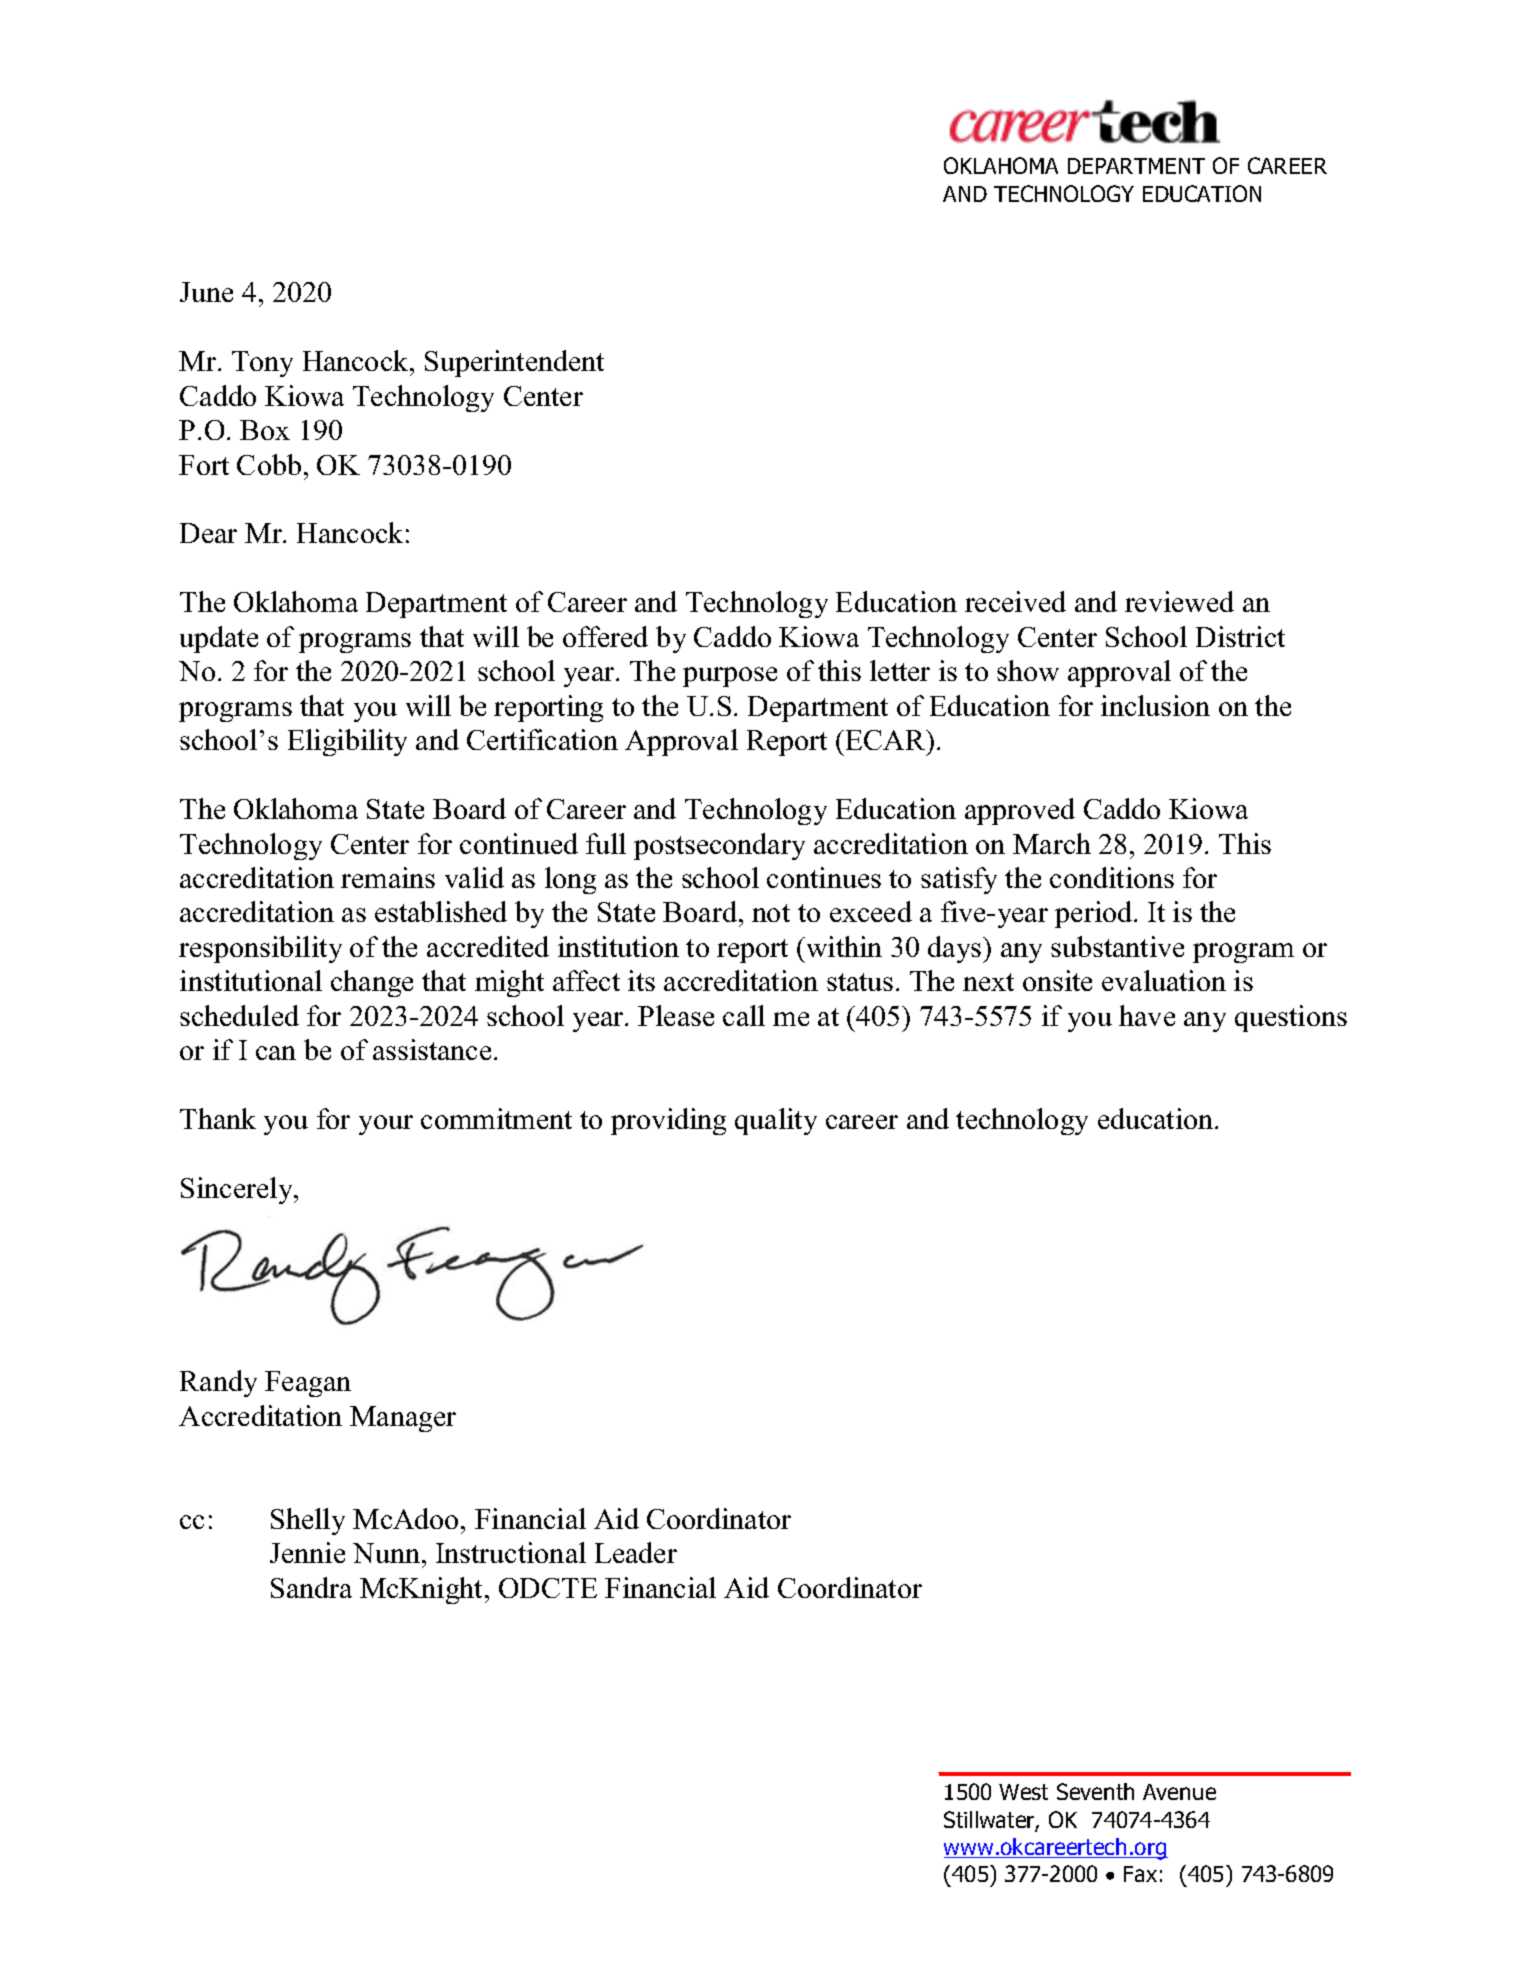  I want to click on postsecondary, so click(719, 846).
